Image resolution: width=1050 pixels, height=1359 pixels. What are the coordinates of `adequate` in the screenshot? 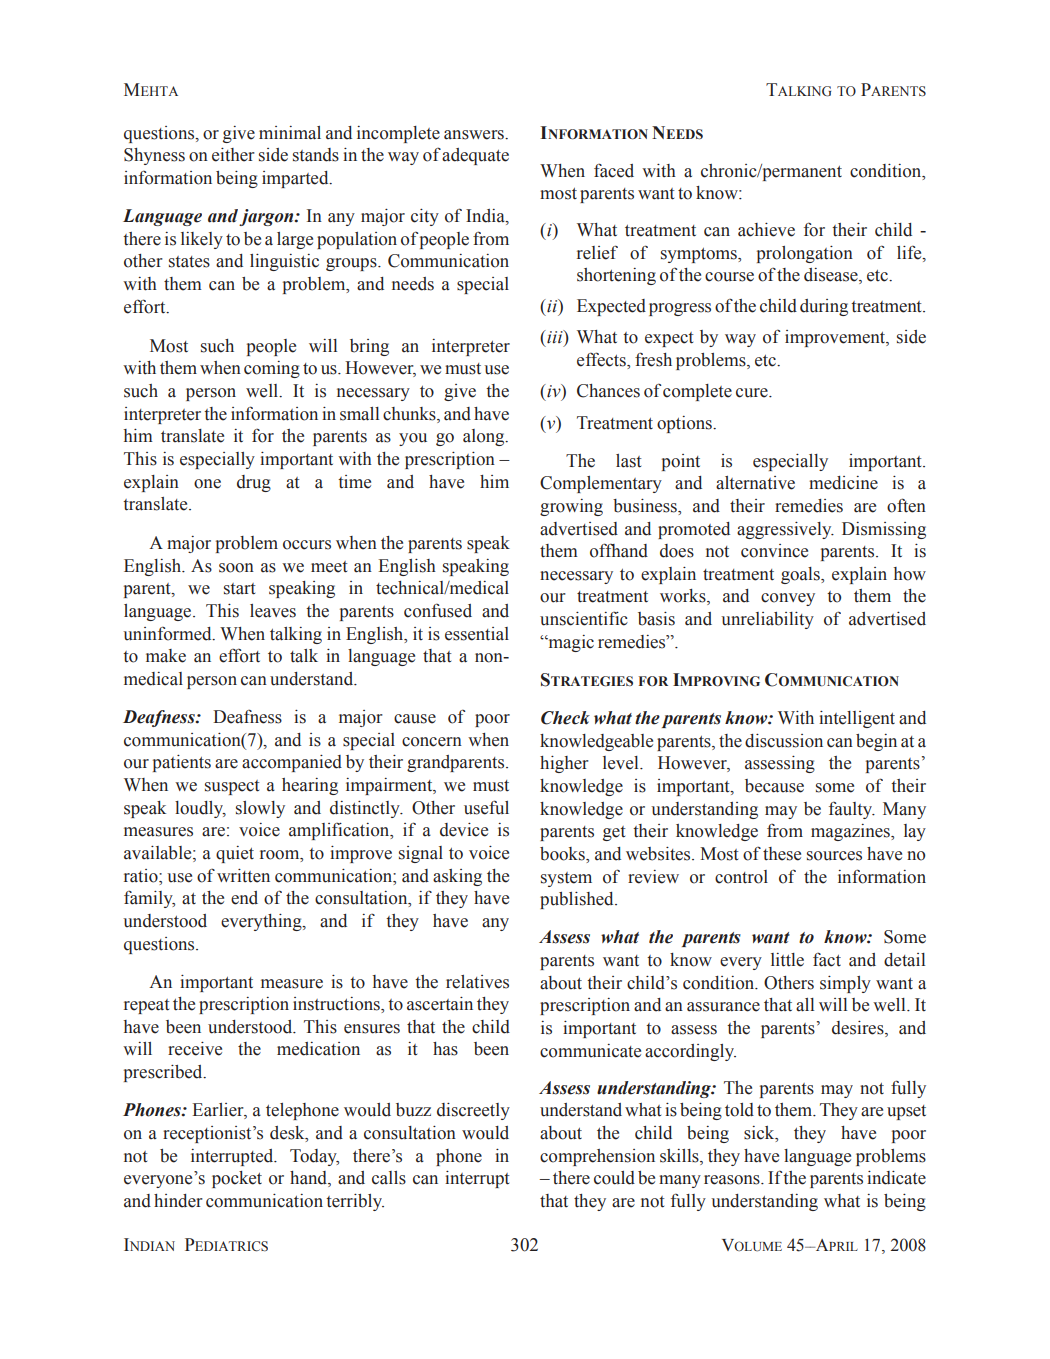 It's located at (475, 156).
